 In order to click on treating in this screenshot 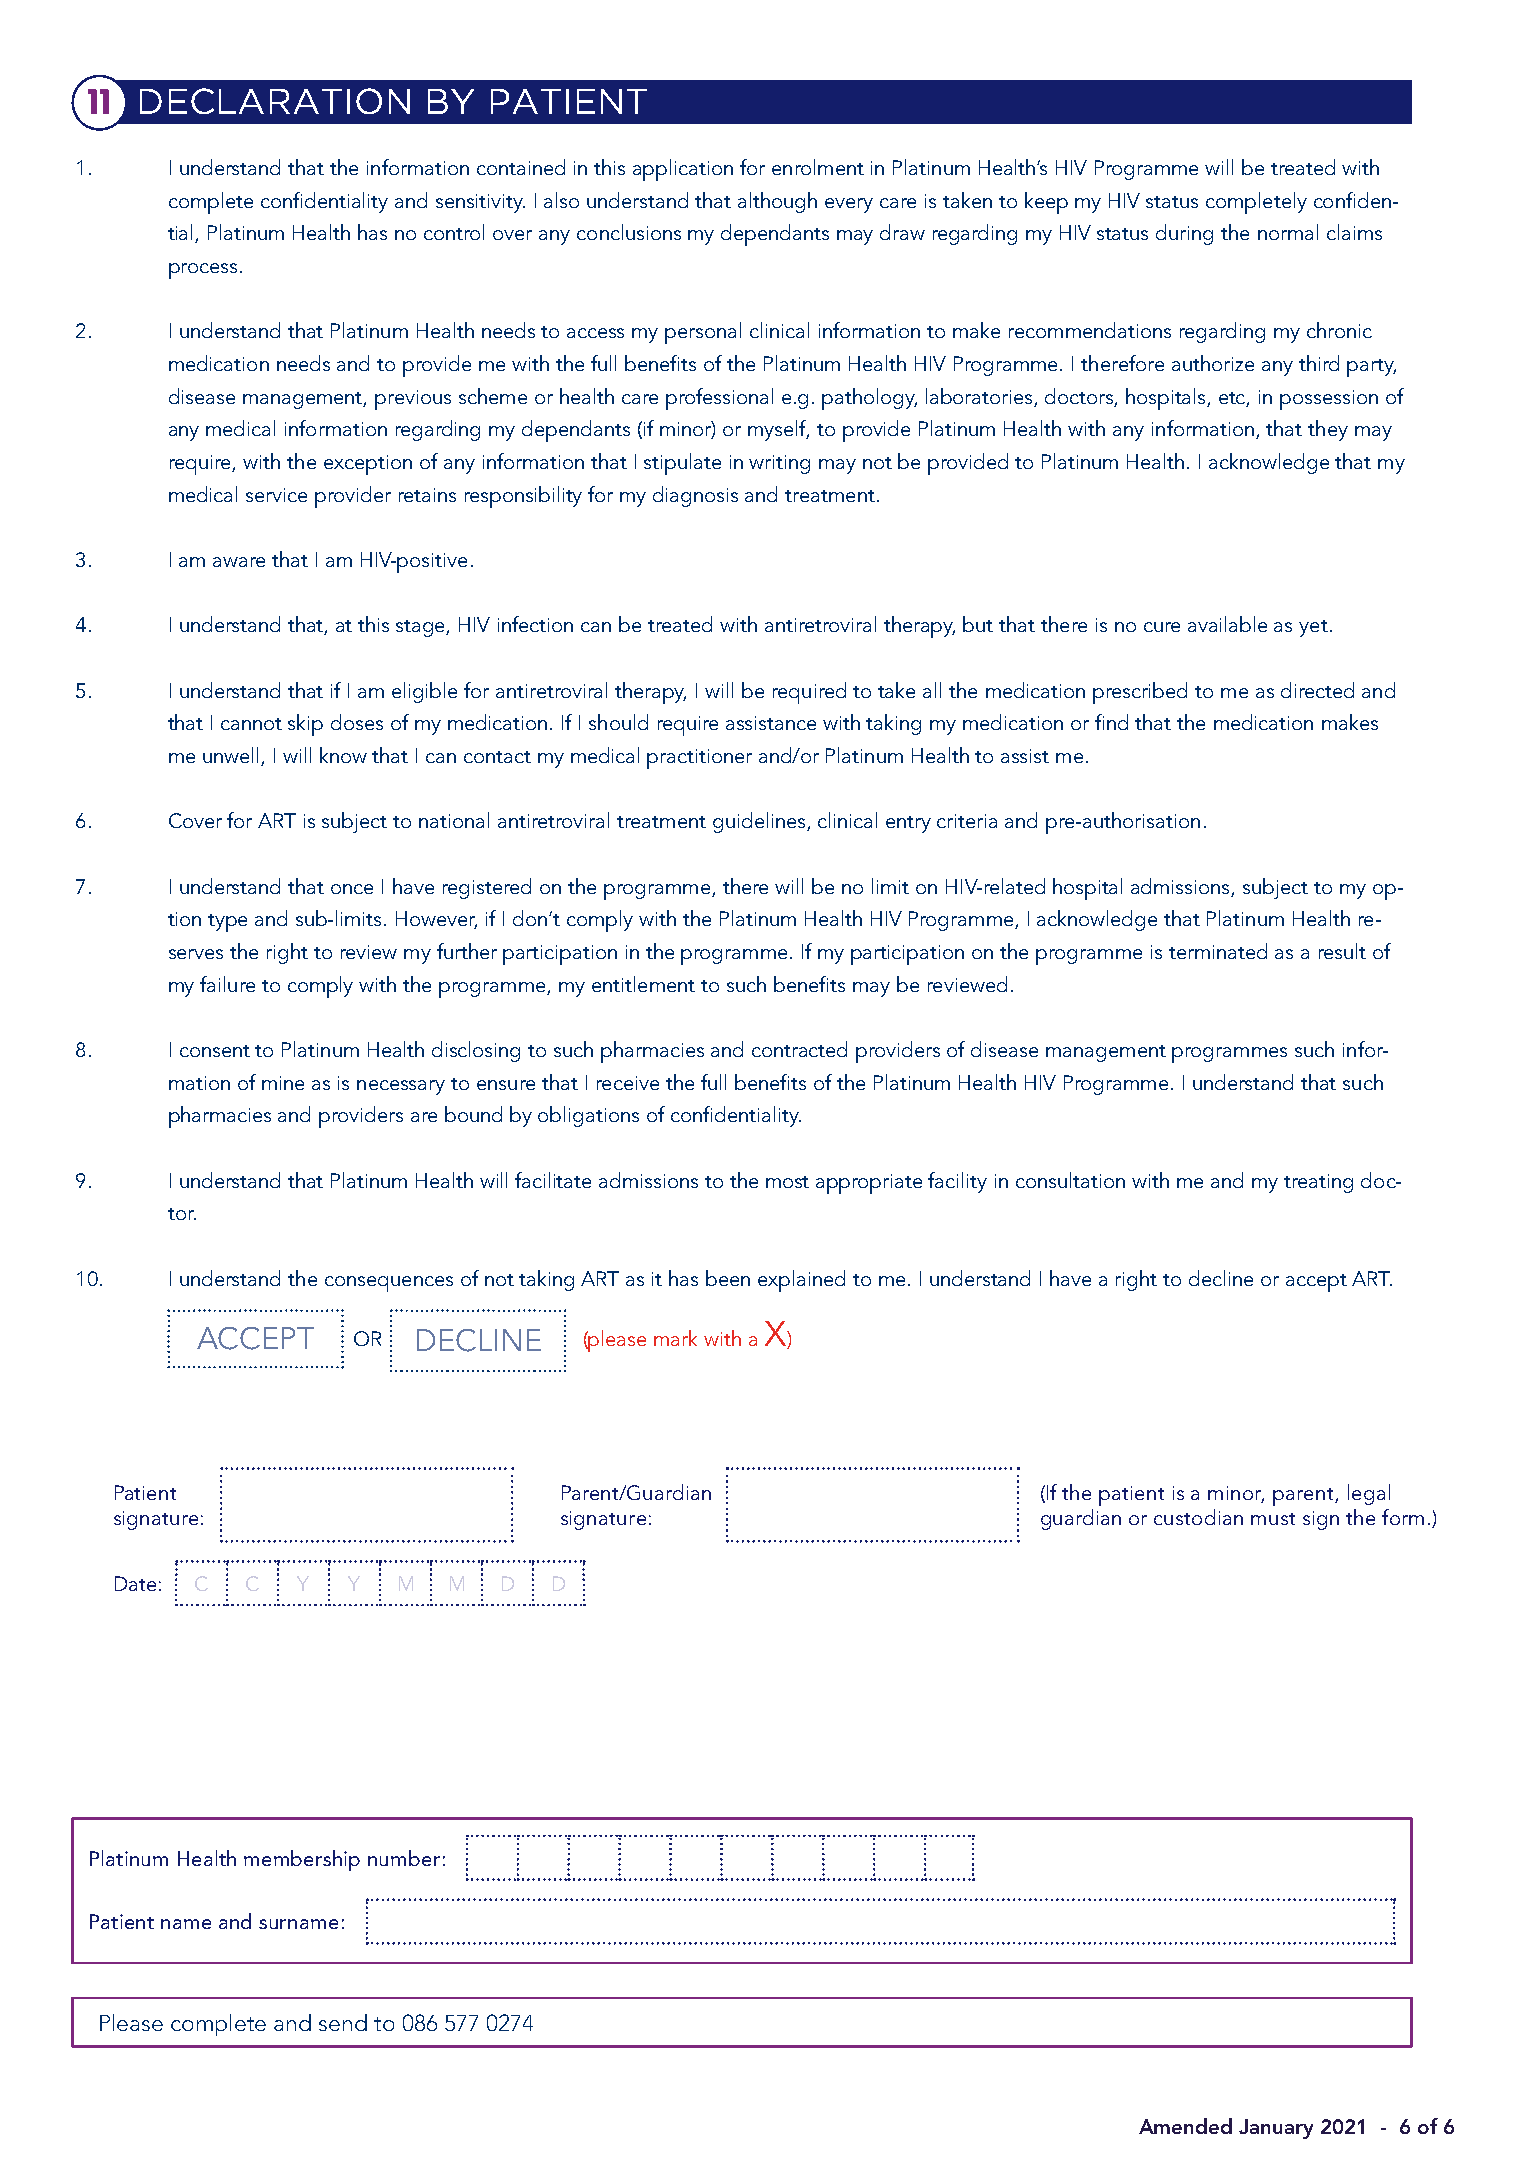, I will do `click(1318, 1183)`.
